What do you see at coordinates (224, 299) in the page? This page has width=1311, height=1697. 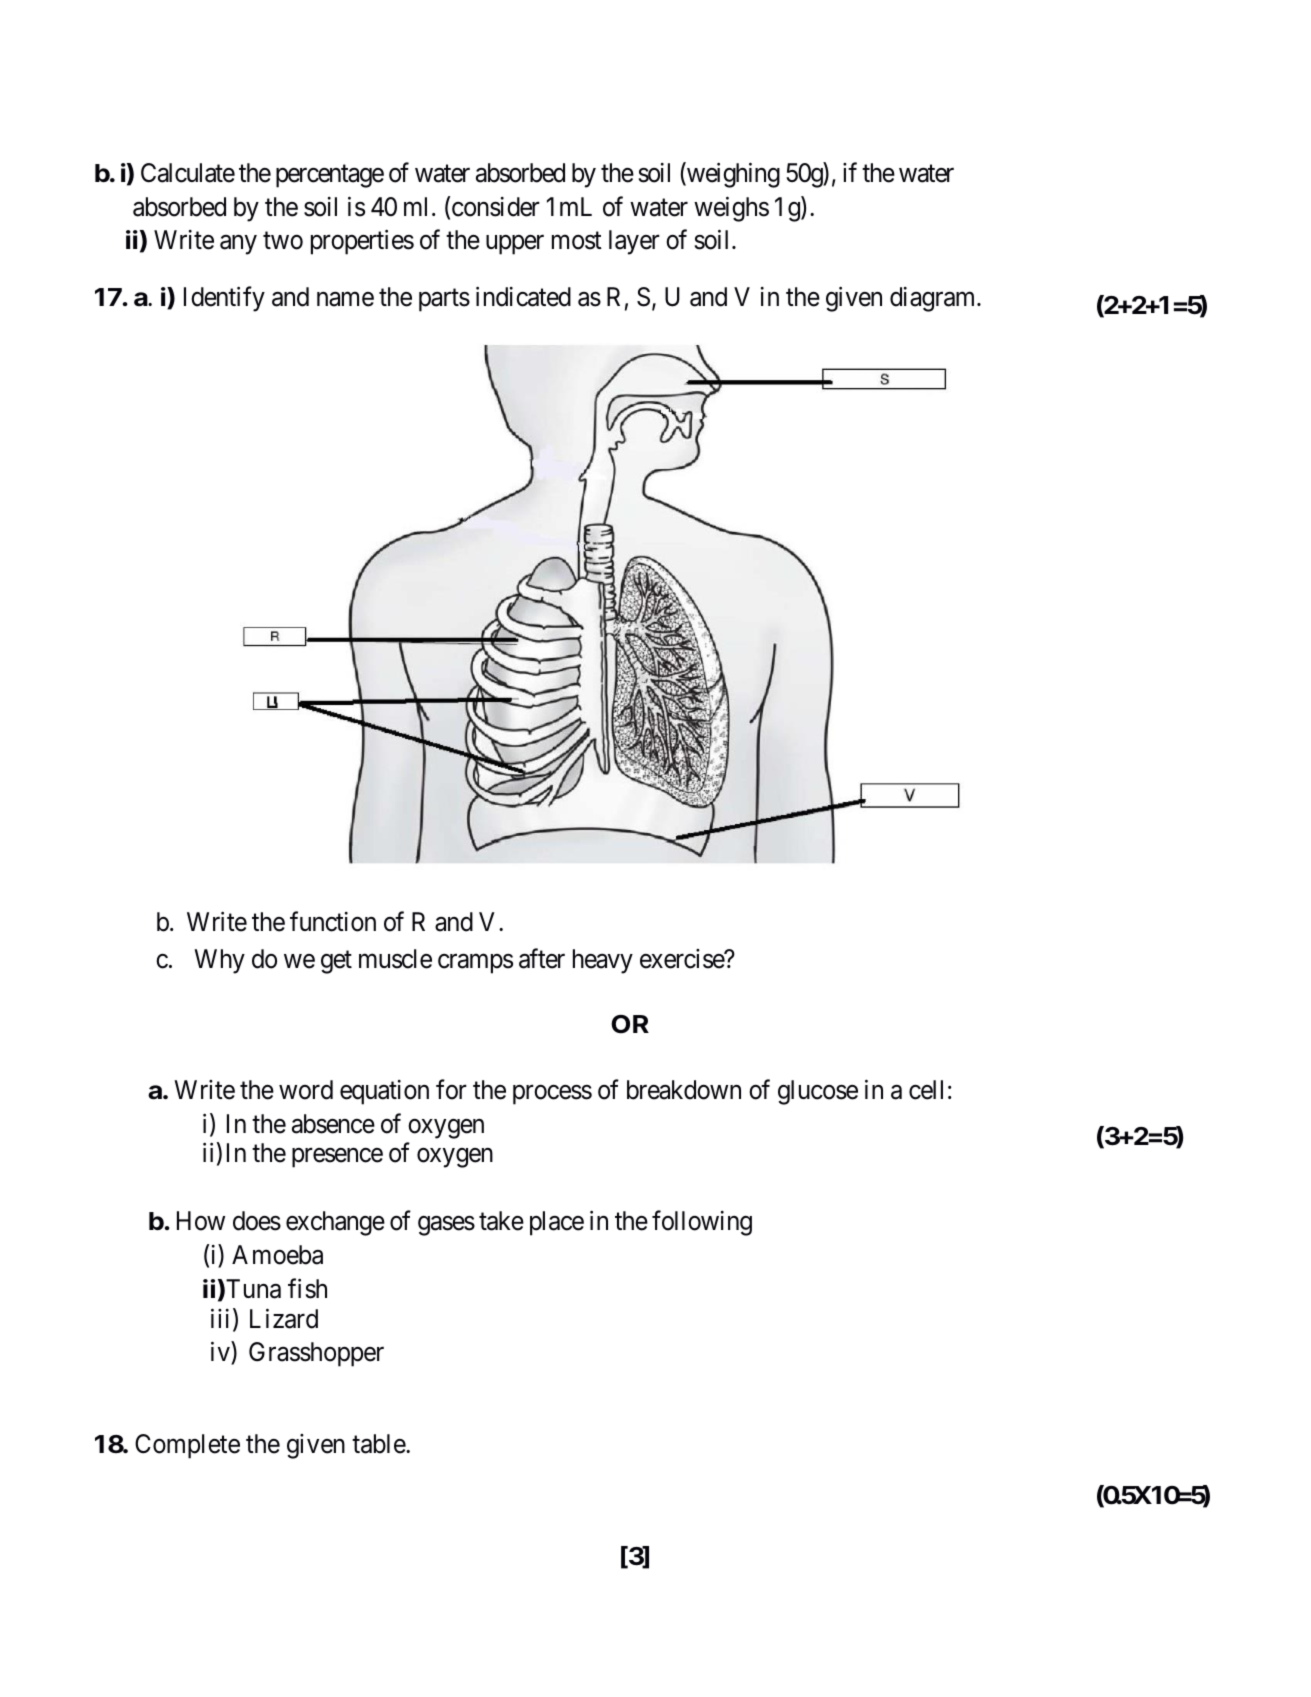 I see `Identify` at bounding box center [224, 299].
